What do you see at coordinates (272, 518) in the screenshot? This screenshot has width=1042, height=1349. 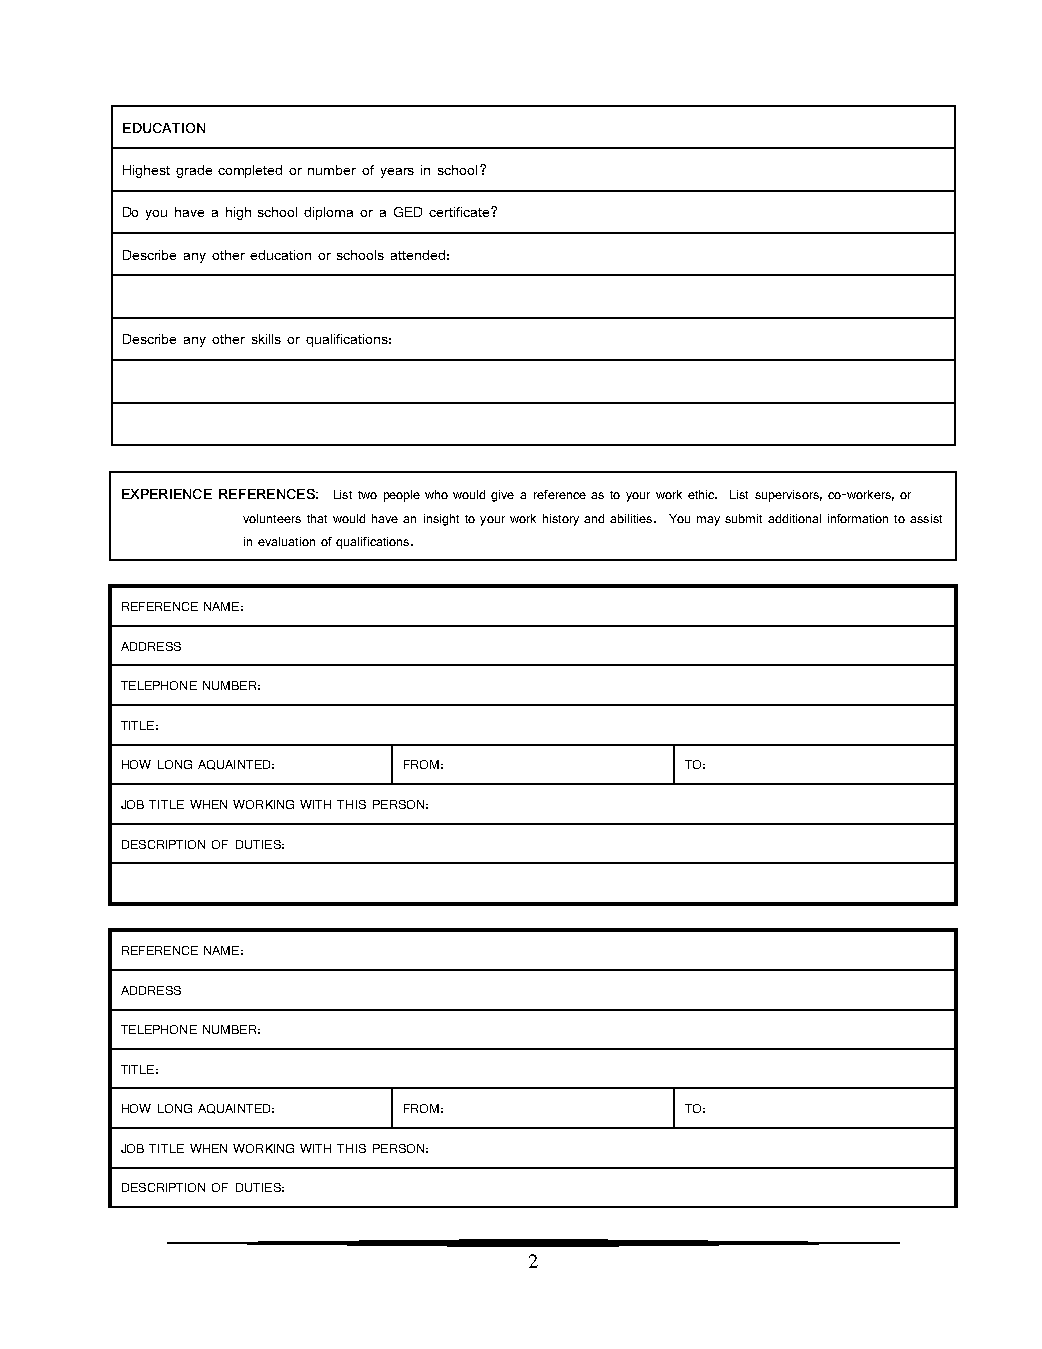 I see `volunteers` at bounding box center [272, 518].
